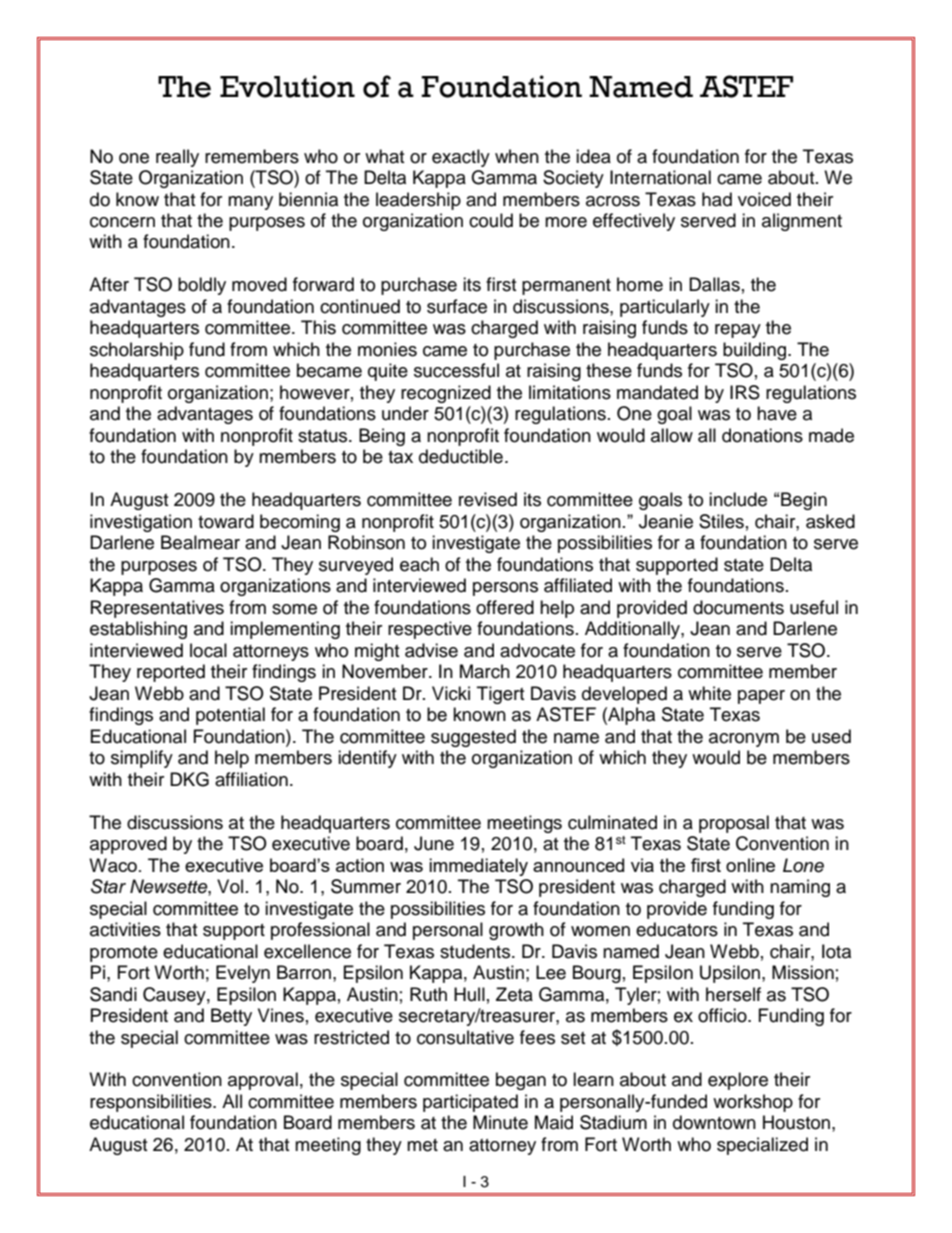  Describe the element at coordinates (152, 1103) in the page. I see `responsibilities` at that location.
